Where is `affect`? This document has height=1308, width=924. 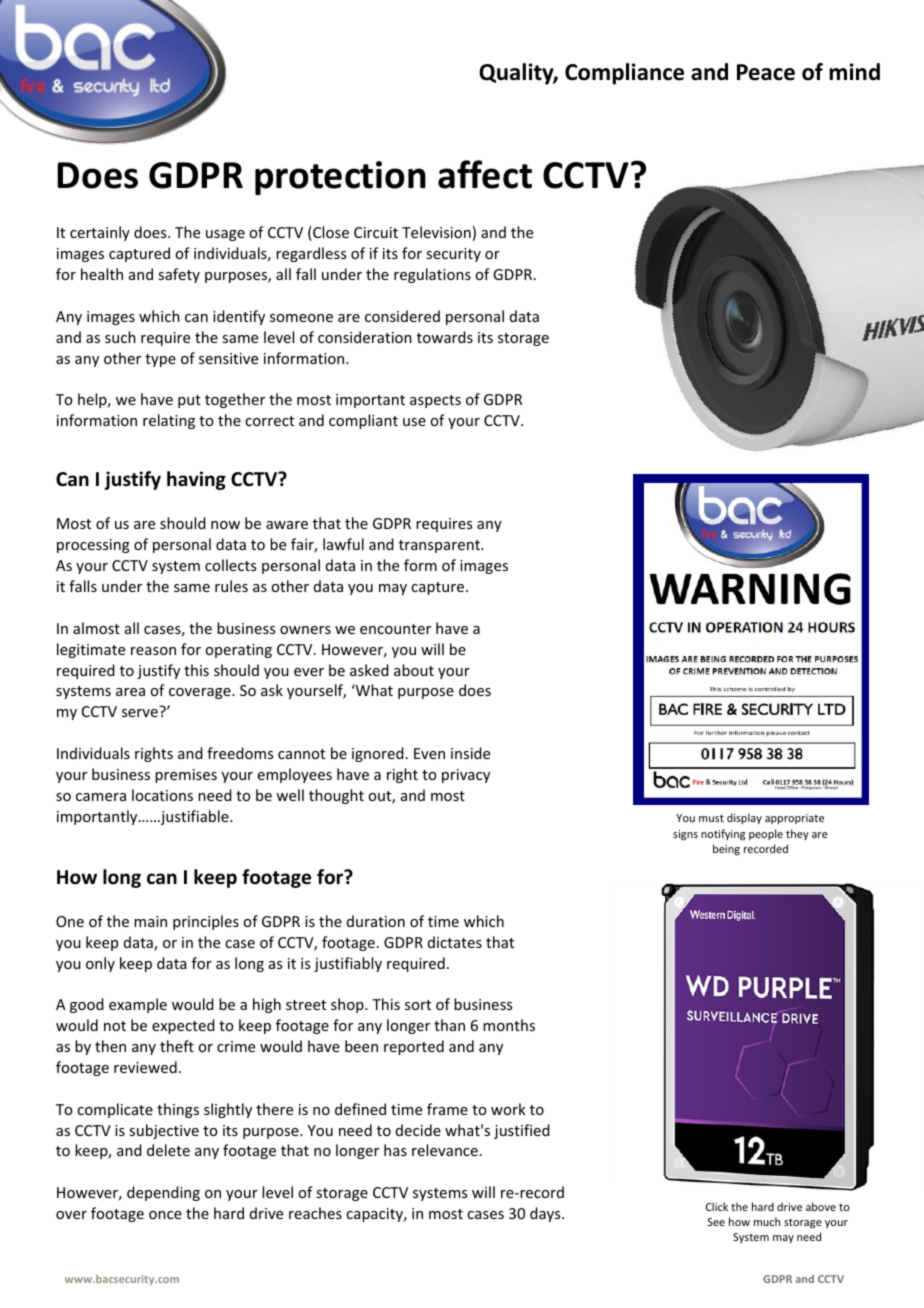
affect is located at coordinates (485, 174).
